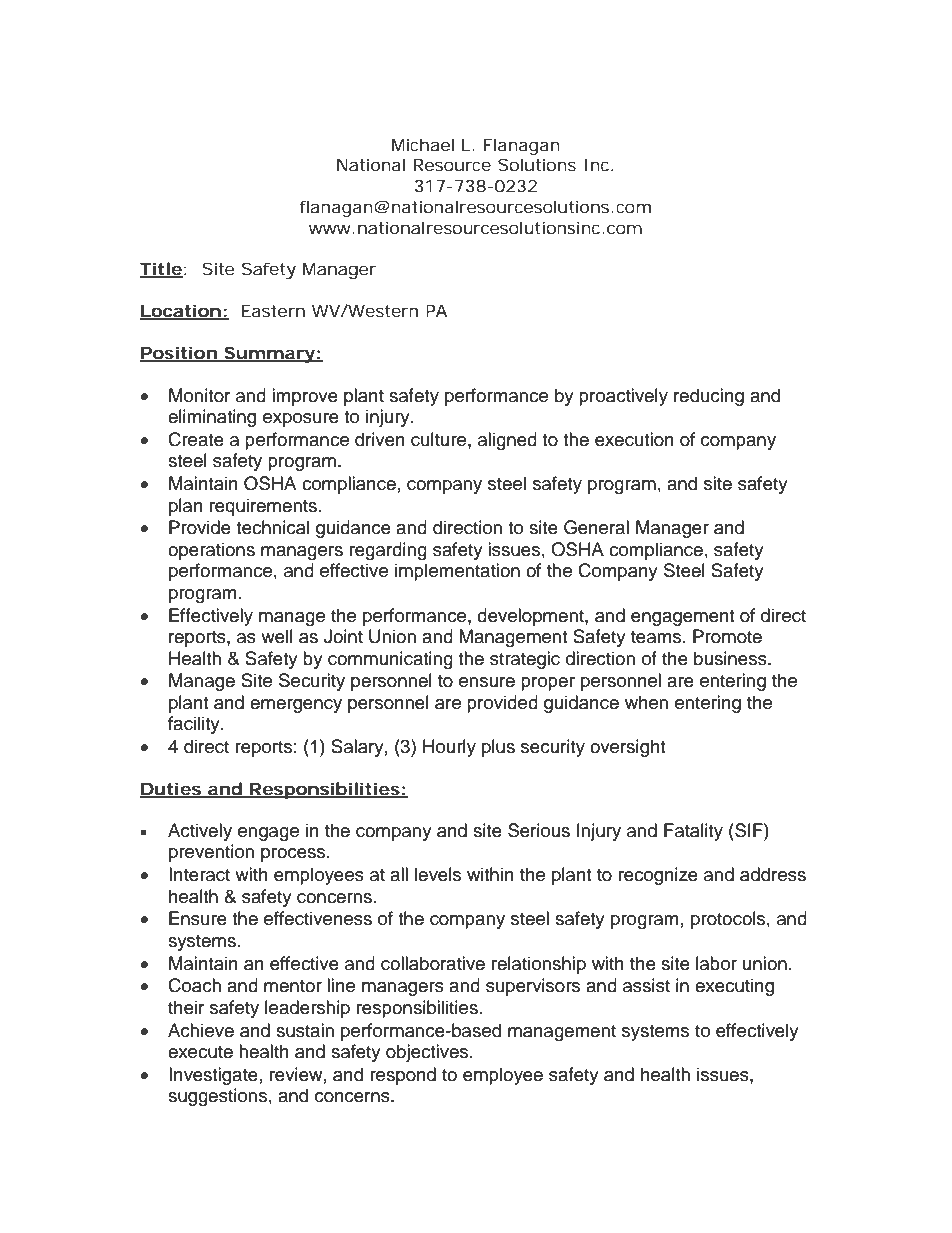 The width and height of the screenshot is (952, 1233). What do you see at coordinates (693, 832) in the screenshot?
I see `Fatality` at bounding box center [693, 832].
